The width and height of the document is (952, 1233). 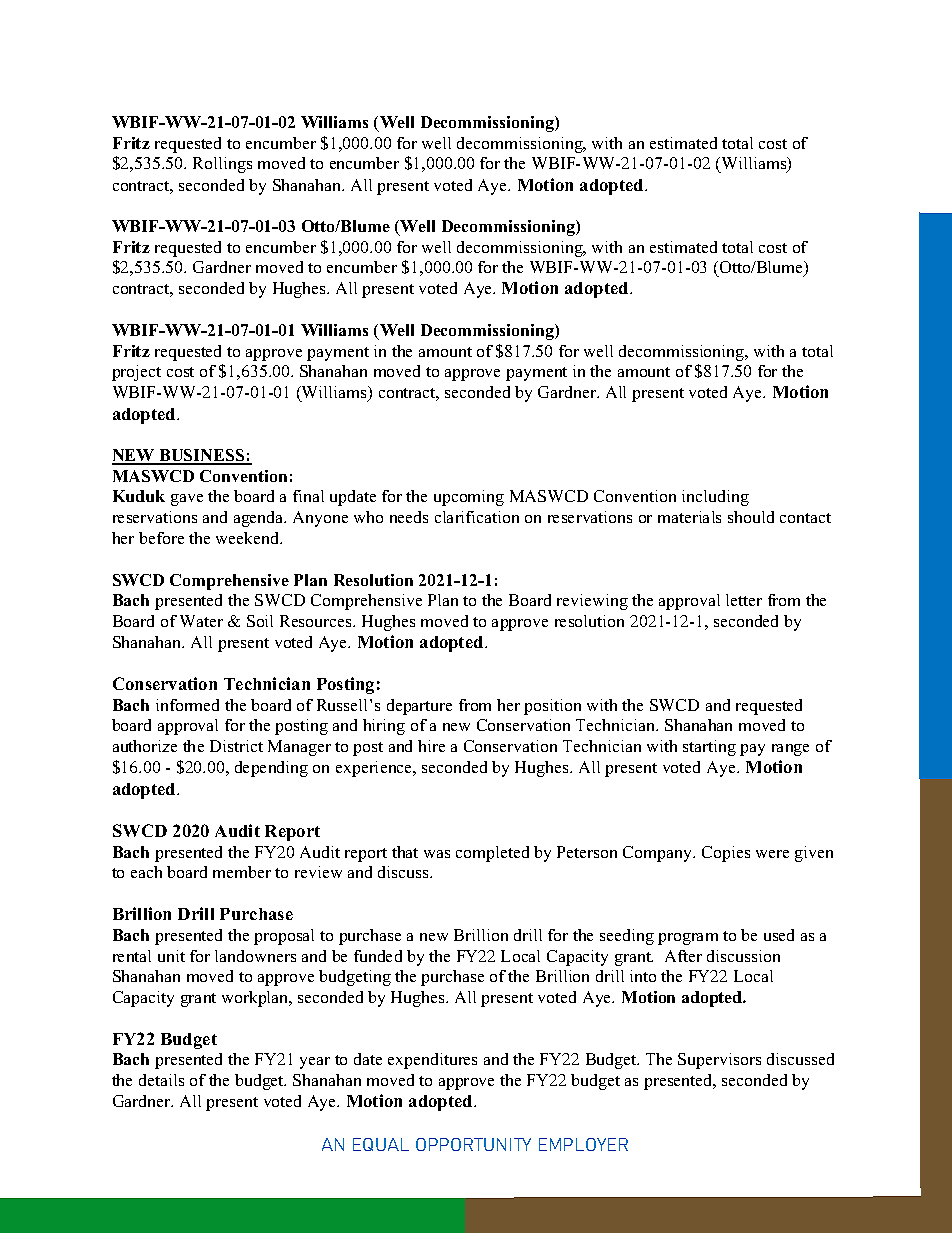 What do you see at coordinates (715, 498) in the document?
I see `including` at bounding box center [715, 498].
